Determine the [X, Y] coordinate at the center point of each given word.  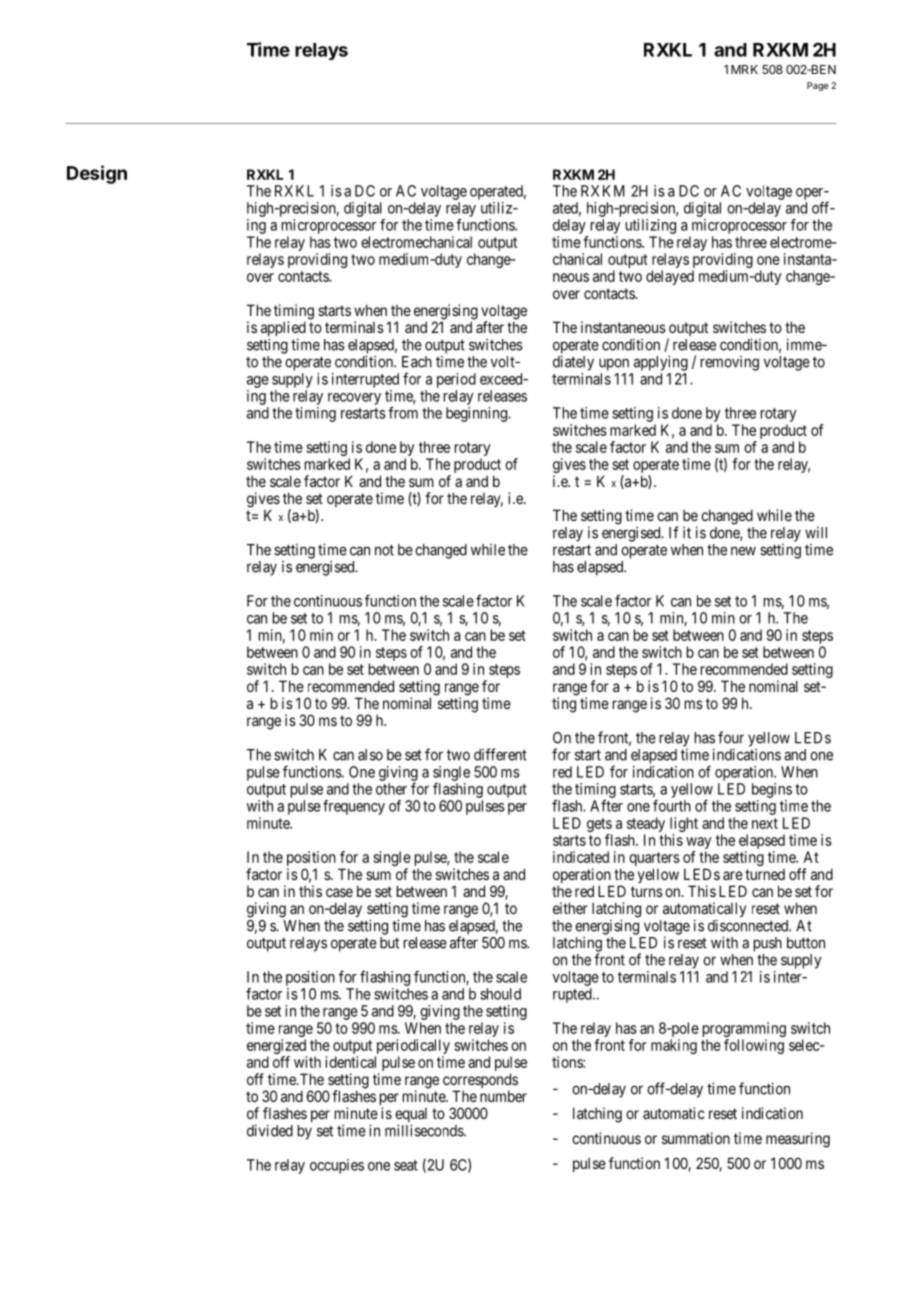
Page [817, 86]
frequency [354, 807]
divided [270, 1130]
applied [283, 330]
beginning [477, 414]
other [391, 789]
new [743, 551]
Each [417, 362]
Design [97, 174]
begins [772, 790]
